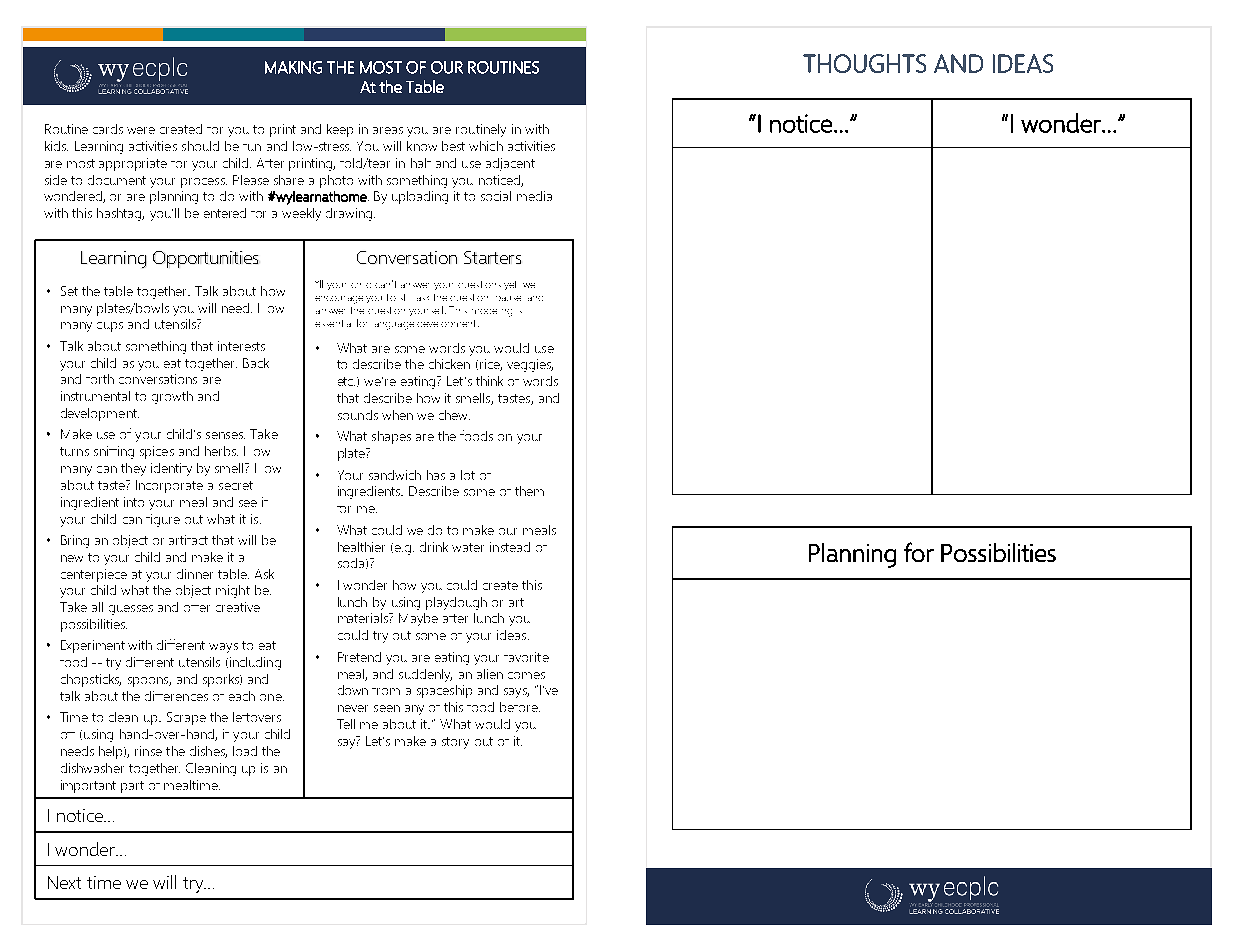 The width and height of the document is (1233, 952). Describe the element at coordinates (100, 379) in the document. I see `forth` at that location.
